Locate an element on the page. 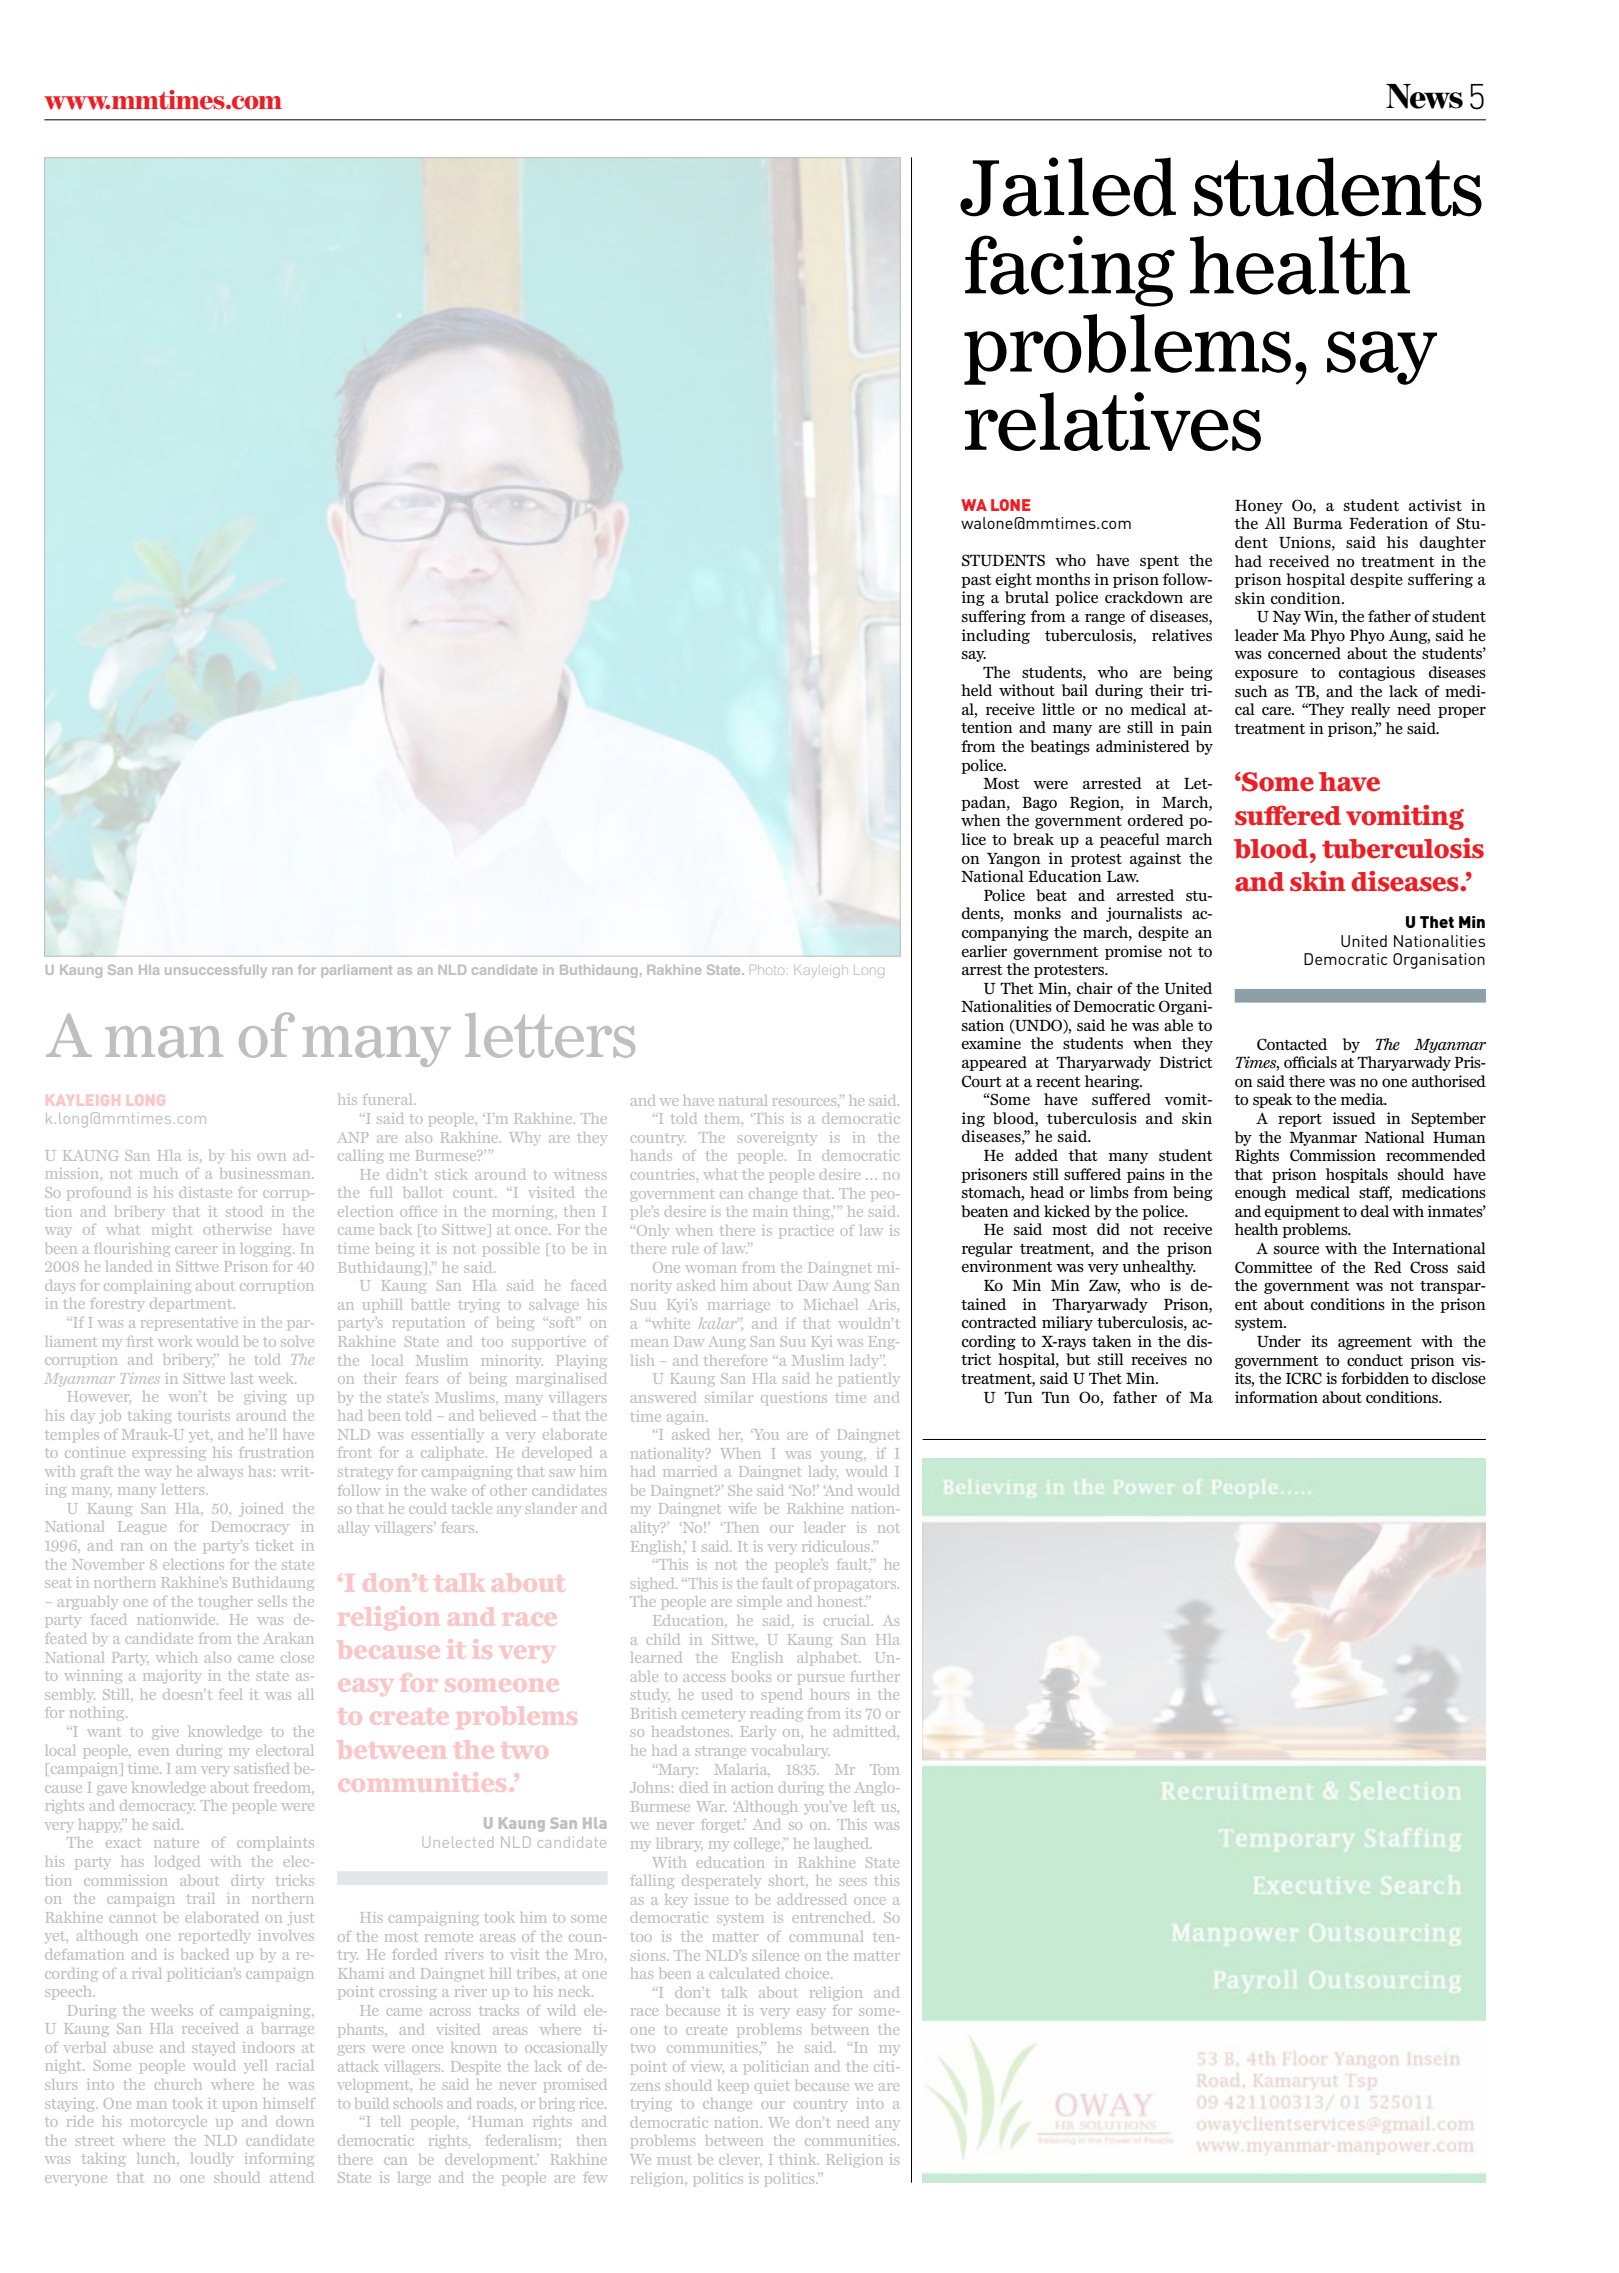 Image resolution: width=1619 pixels, height=2273 pixels. distaste is located at coordinates (205, 1192).
